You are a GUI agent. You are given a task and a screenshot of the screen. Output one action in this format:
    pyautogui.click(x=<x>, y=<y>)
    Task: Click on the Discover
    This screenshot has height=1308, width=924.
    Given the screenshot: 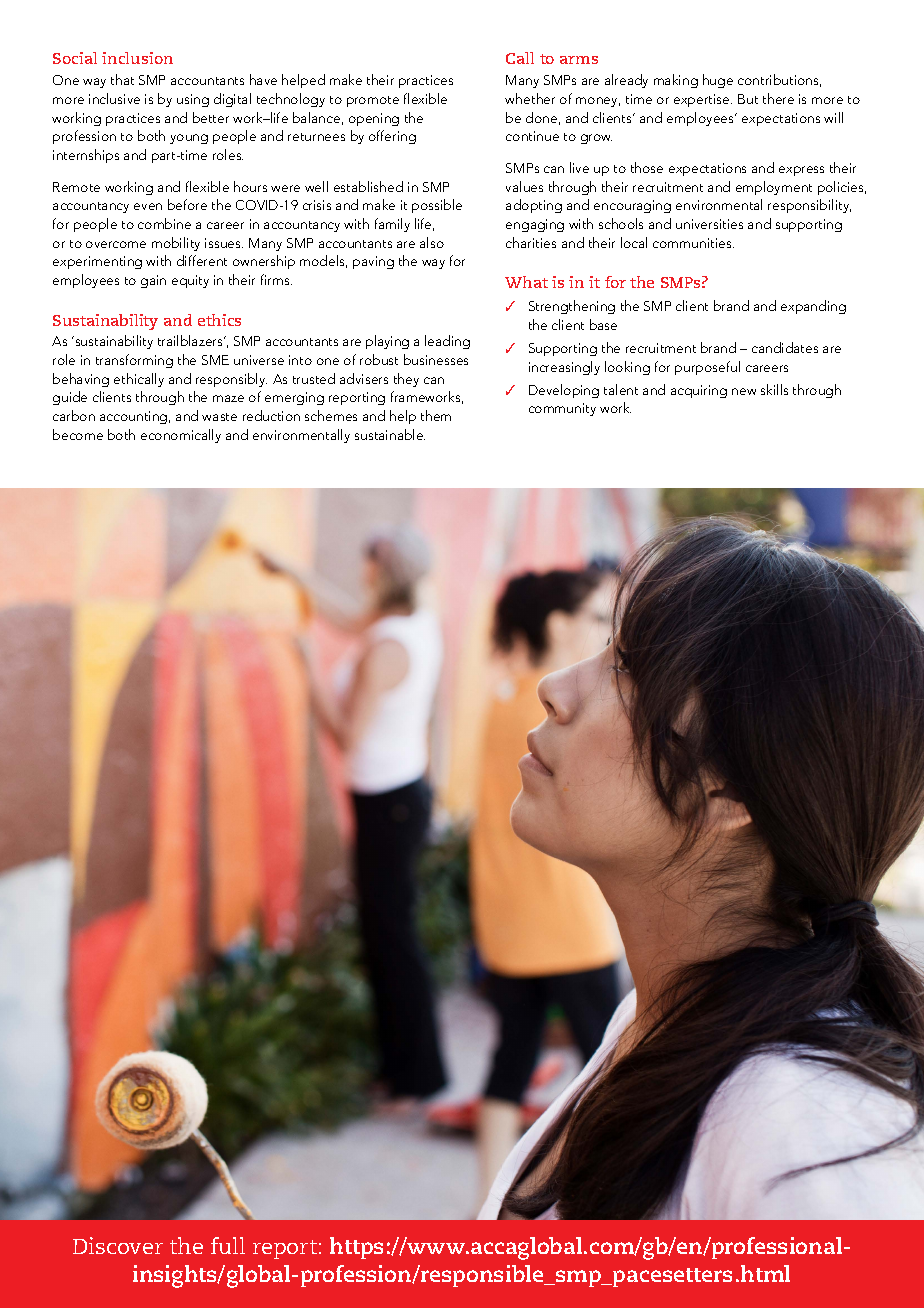 What is the action you would take?
    pyautogui.click(x=118, y=1245)
